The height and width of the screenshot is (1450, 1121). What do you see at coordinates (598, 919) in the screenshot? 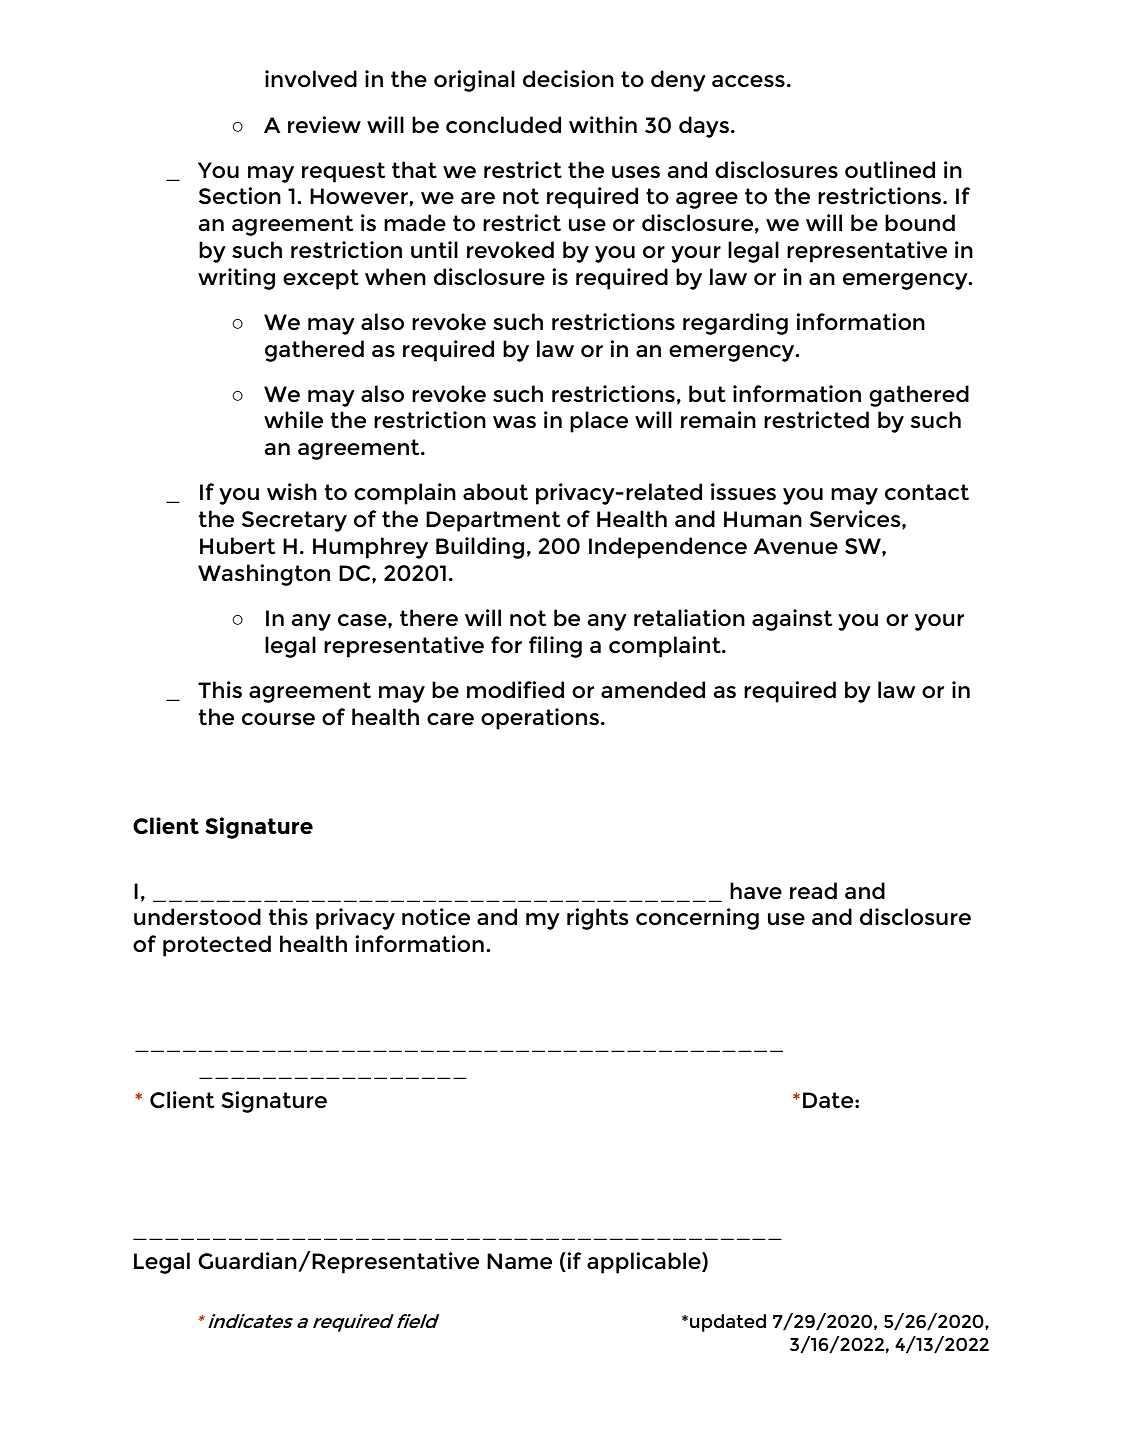
I see `rights` at bounding box center [598, 919].
